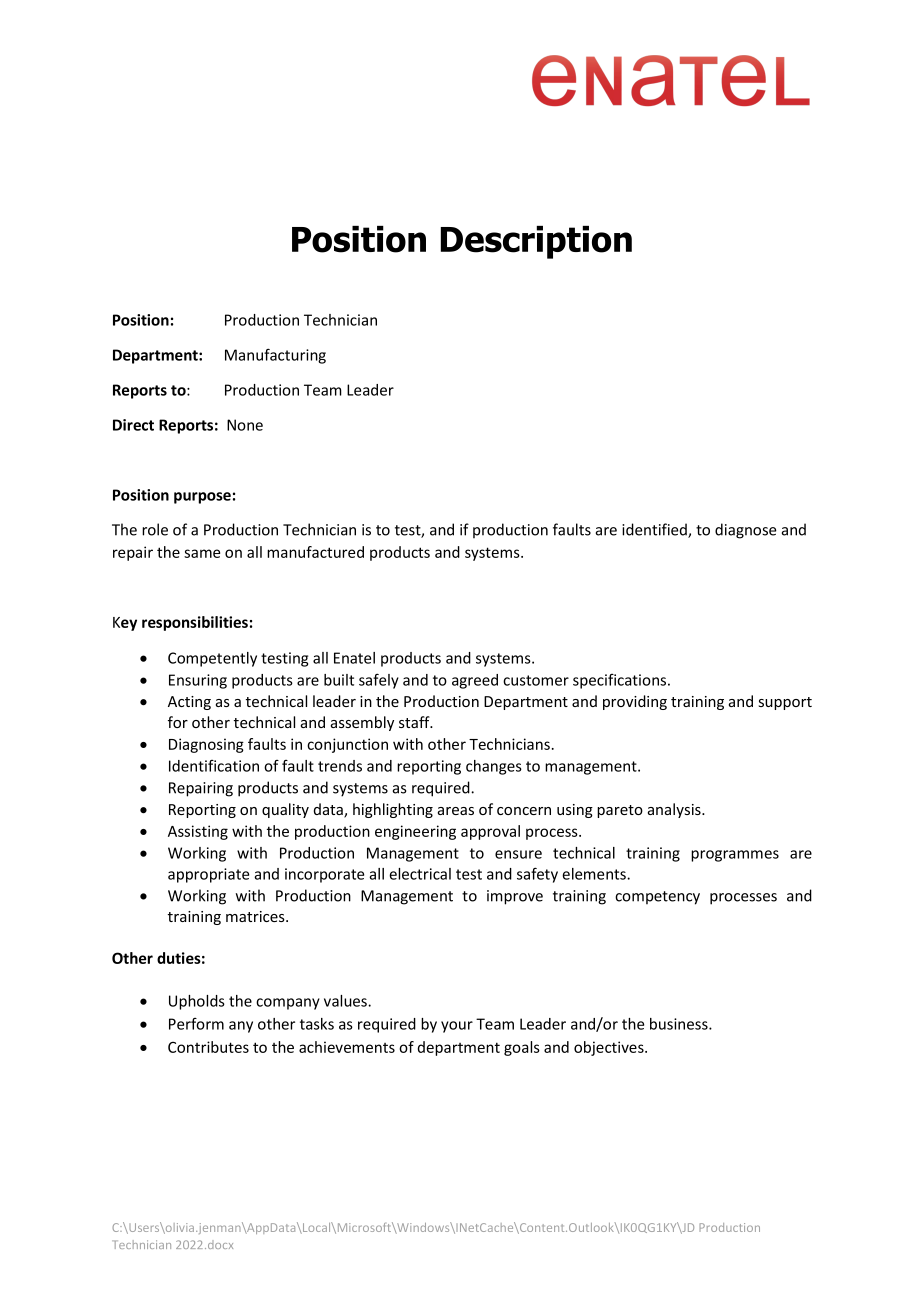 The image size is (924, 1308). What do you see at coordinates (475, 681) in the document?
I see `agreed` at bounding box center [475, 681].
